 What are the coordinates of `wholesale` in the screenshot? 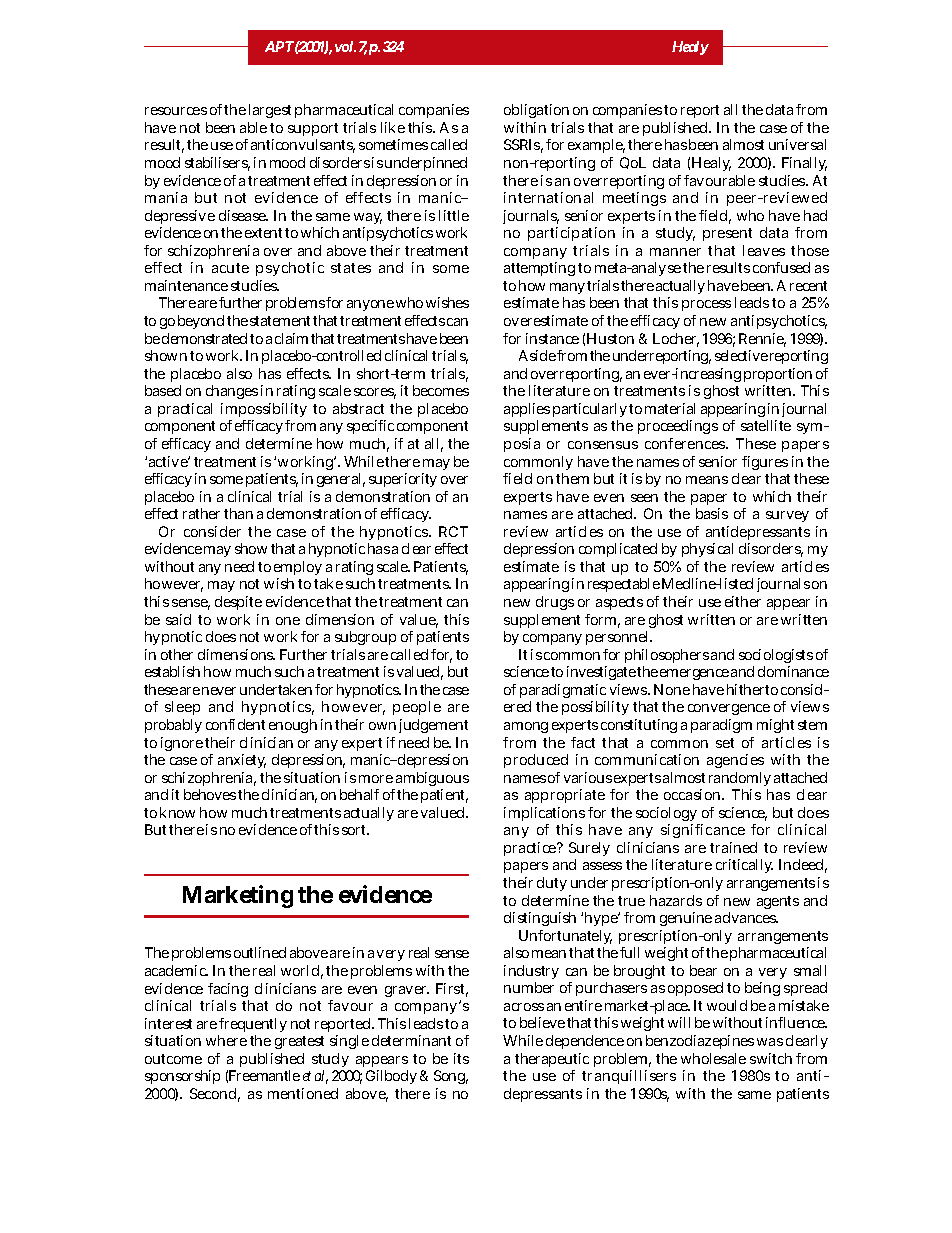 It's located at (713, 1058).
